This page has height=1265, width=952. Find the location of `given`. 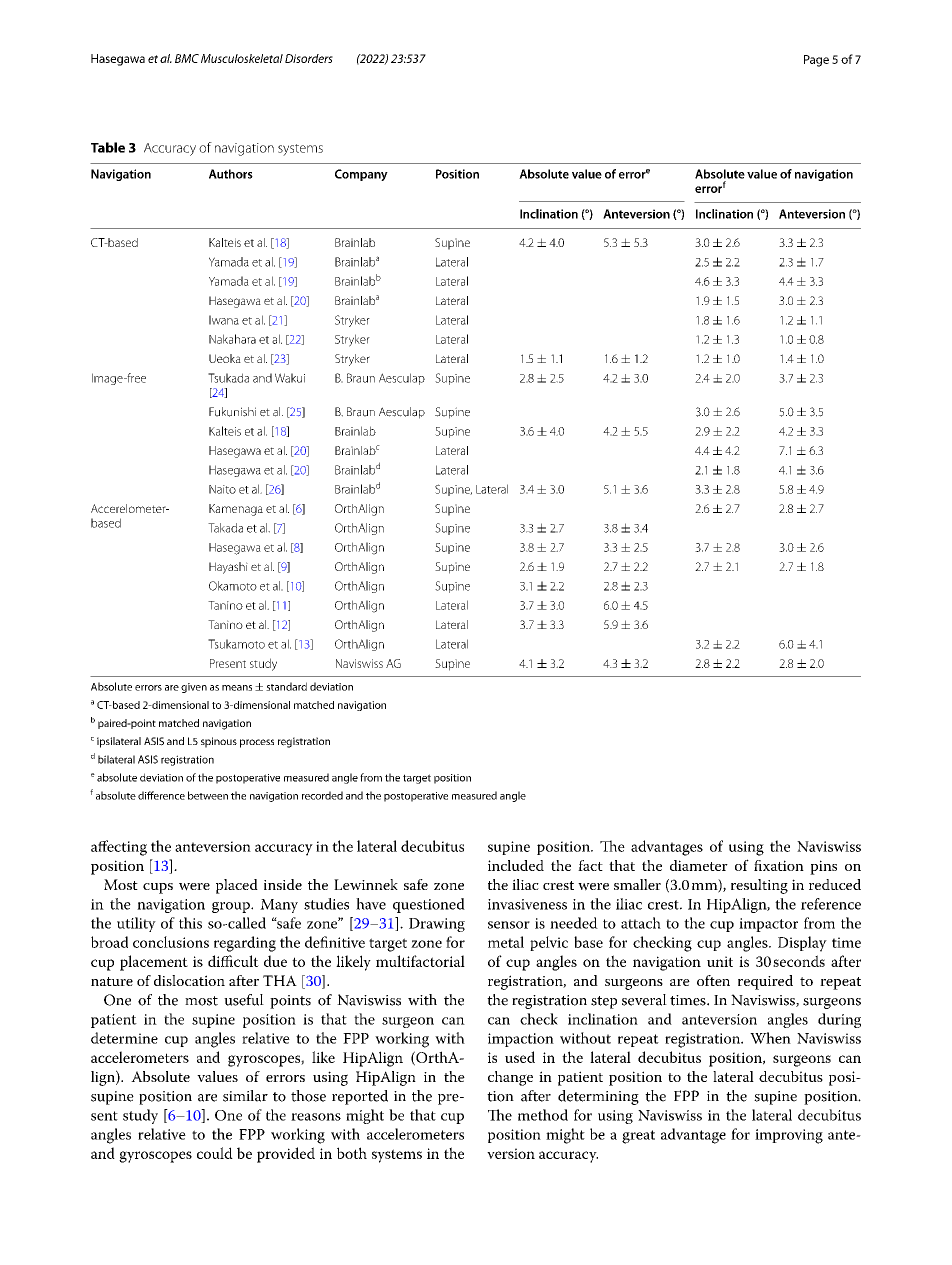

given is located at coordinates (194, 688).
